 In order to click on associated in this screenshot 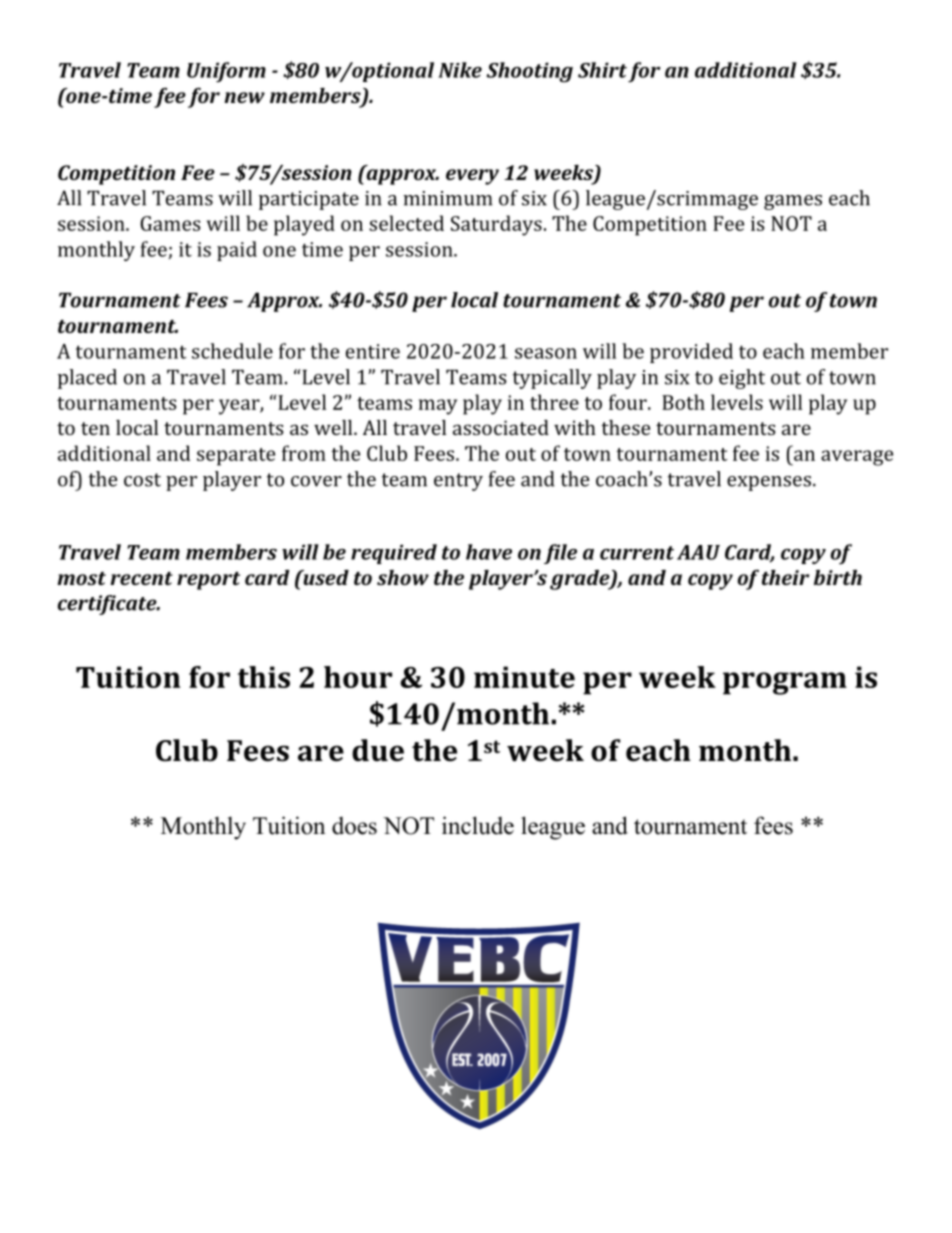, I will do `click(501, 427)`.
